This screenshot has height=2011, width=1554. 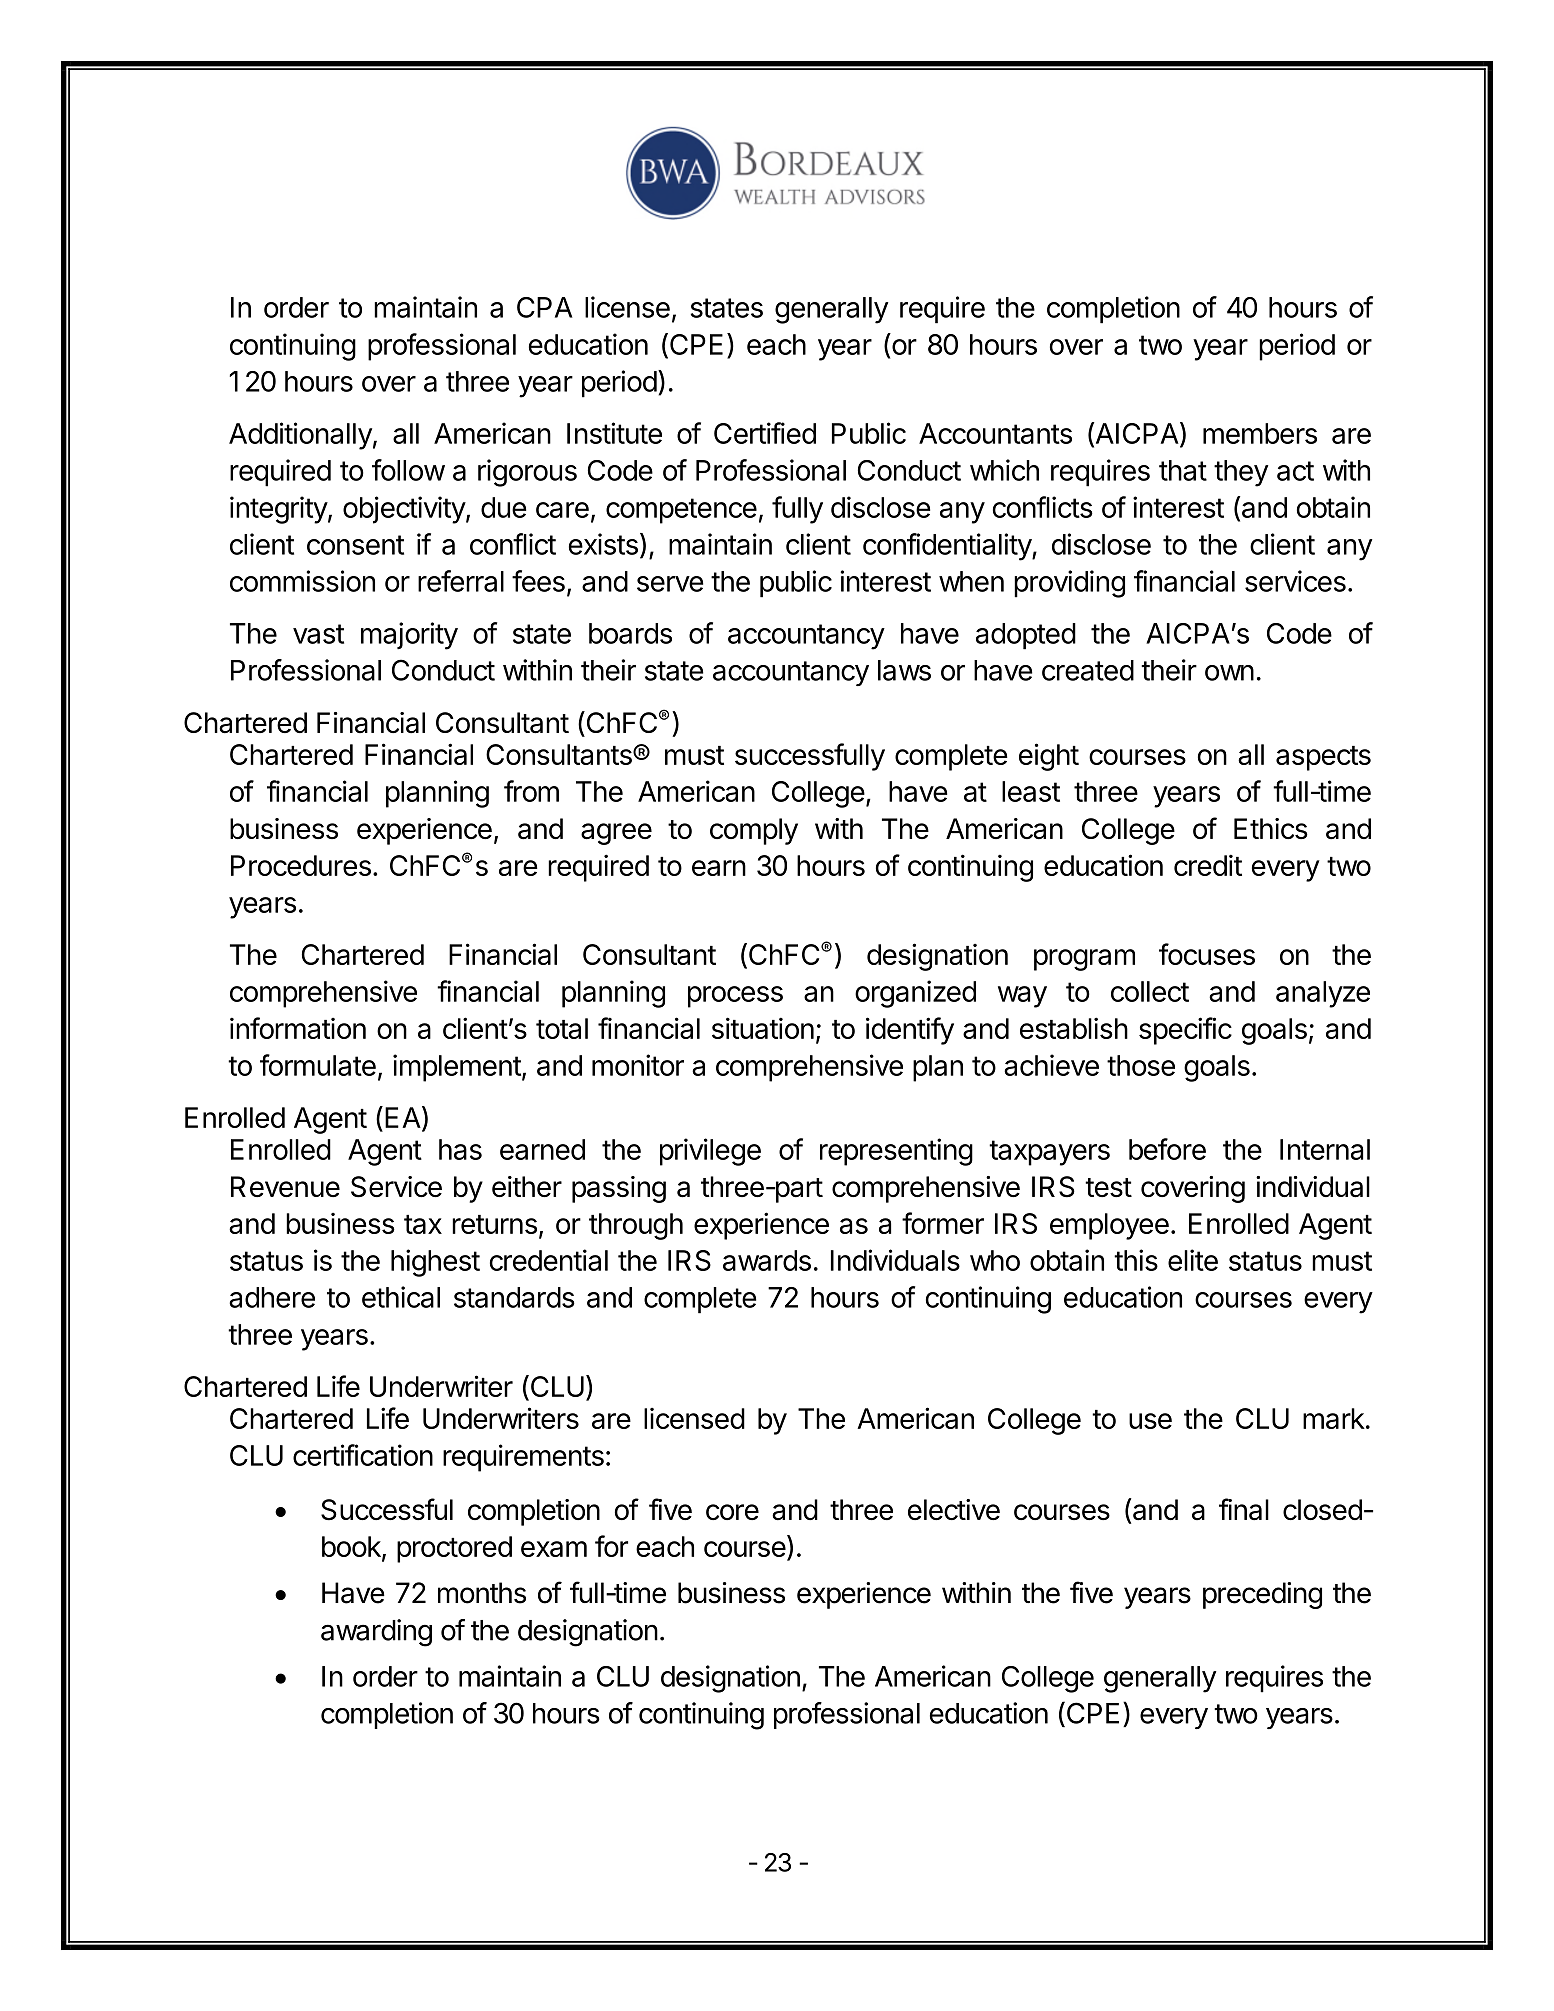 What do you see at coordinates (435, 1263) in the screenshot?
I see `highest` at bounding box center [435, 1263].
